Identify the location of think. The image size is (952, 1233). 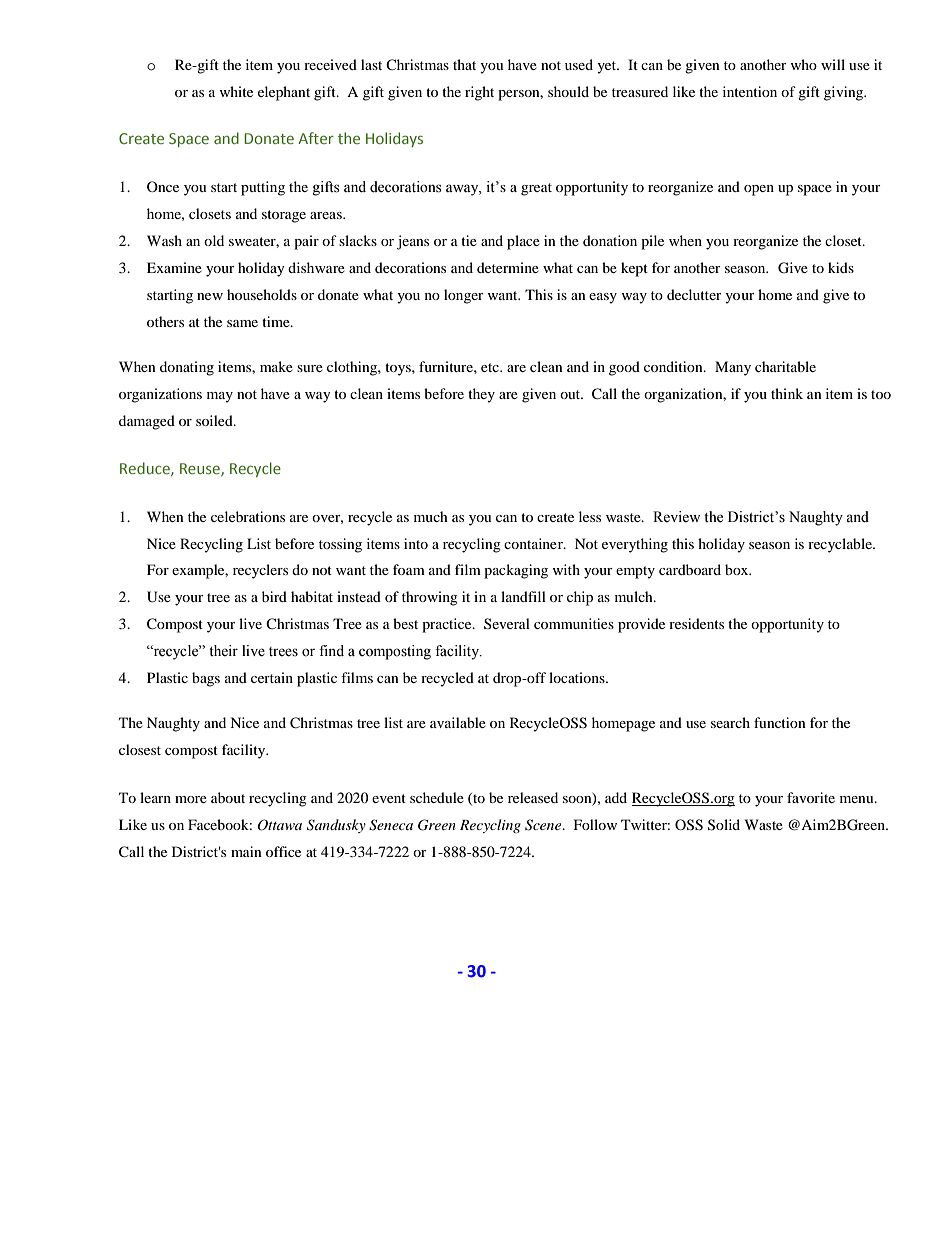
(787, 393).
